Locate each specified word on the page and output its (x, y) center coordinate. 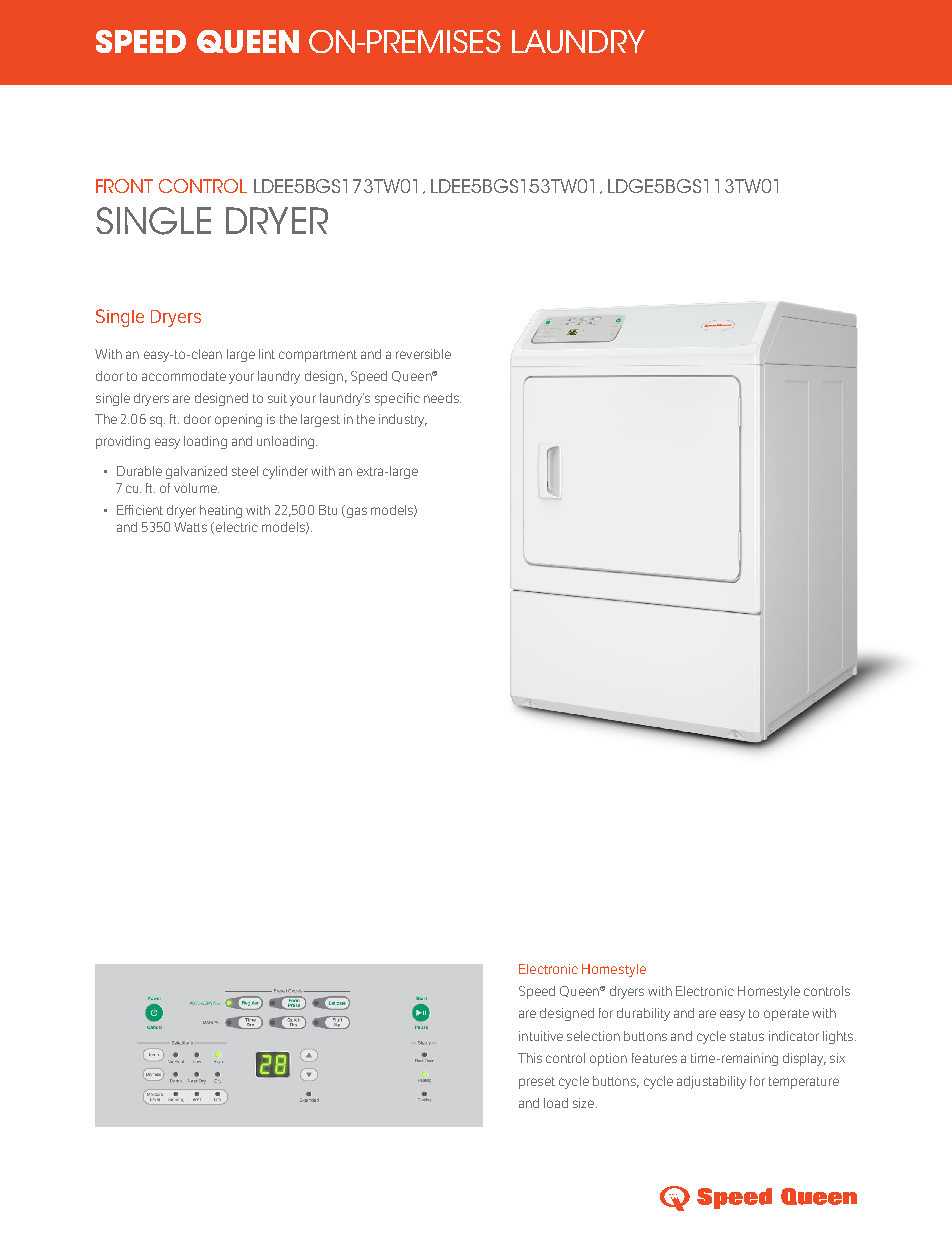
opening (238, 420)
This (530, 1058)
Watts (190, 527)
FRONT (124, 186)
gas (355, 511)
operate (786, 1015)
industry (403, 420)
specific (397, 399)
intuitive (541, 1036)
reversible (423, 354)
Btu (328, 510)
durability (643, 1014)
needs (442, 398)
